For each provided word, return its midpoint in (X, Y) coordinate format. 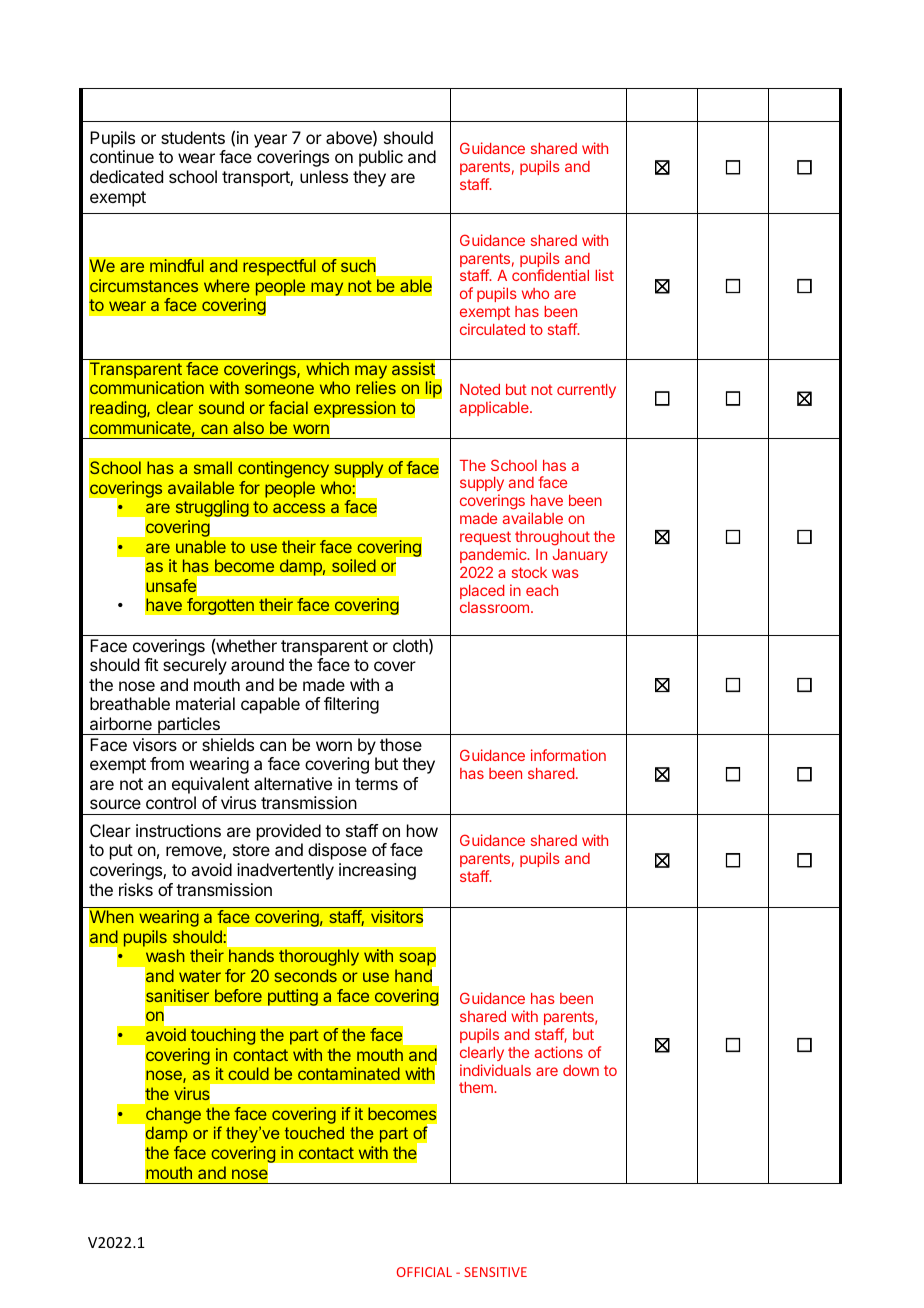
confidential (550, 275)
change (172, 1116)
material (205, 703)
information (568, 755)
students (193, 137)
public (381, 158)
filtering (351, 705)
